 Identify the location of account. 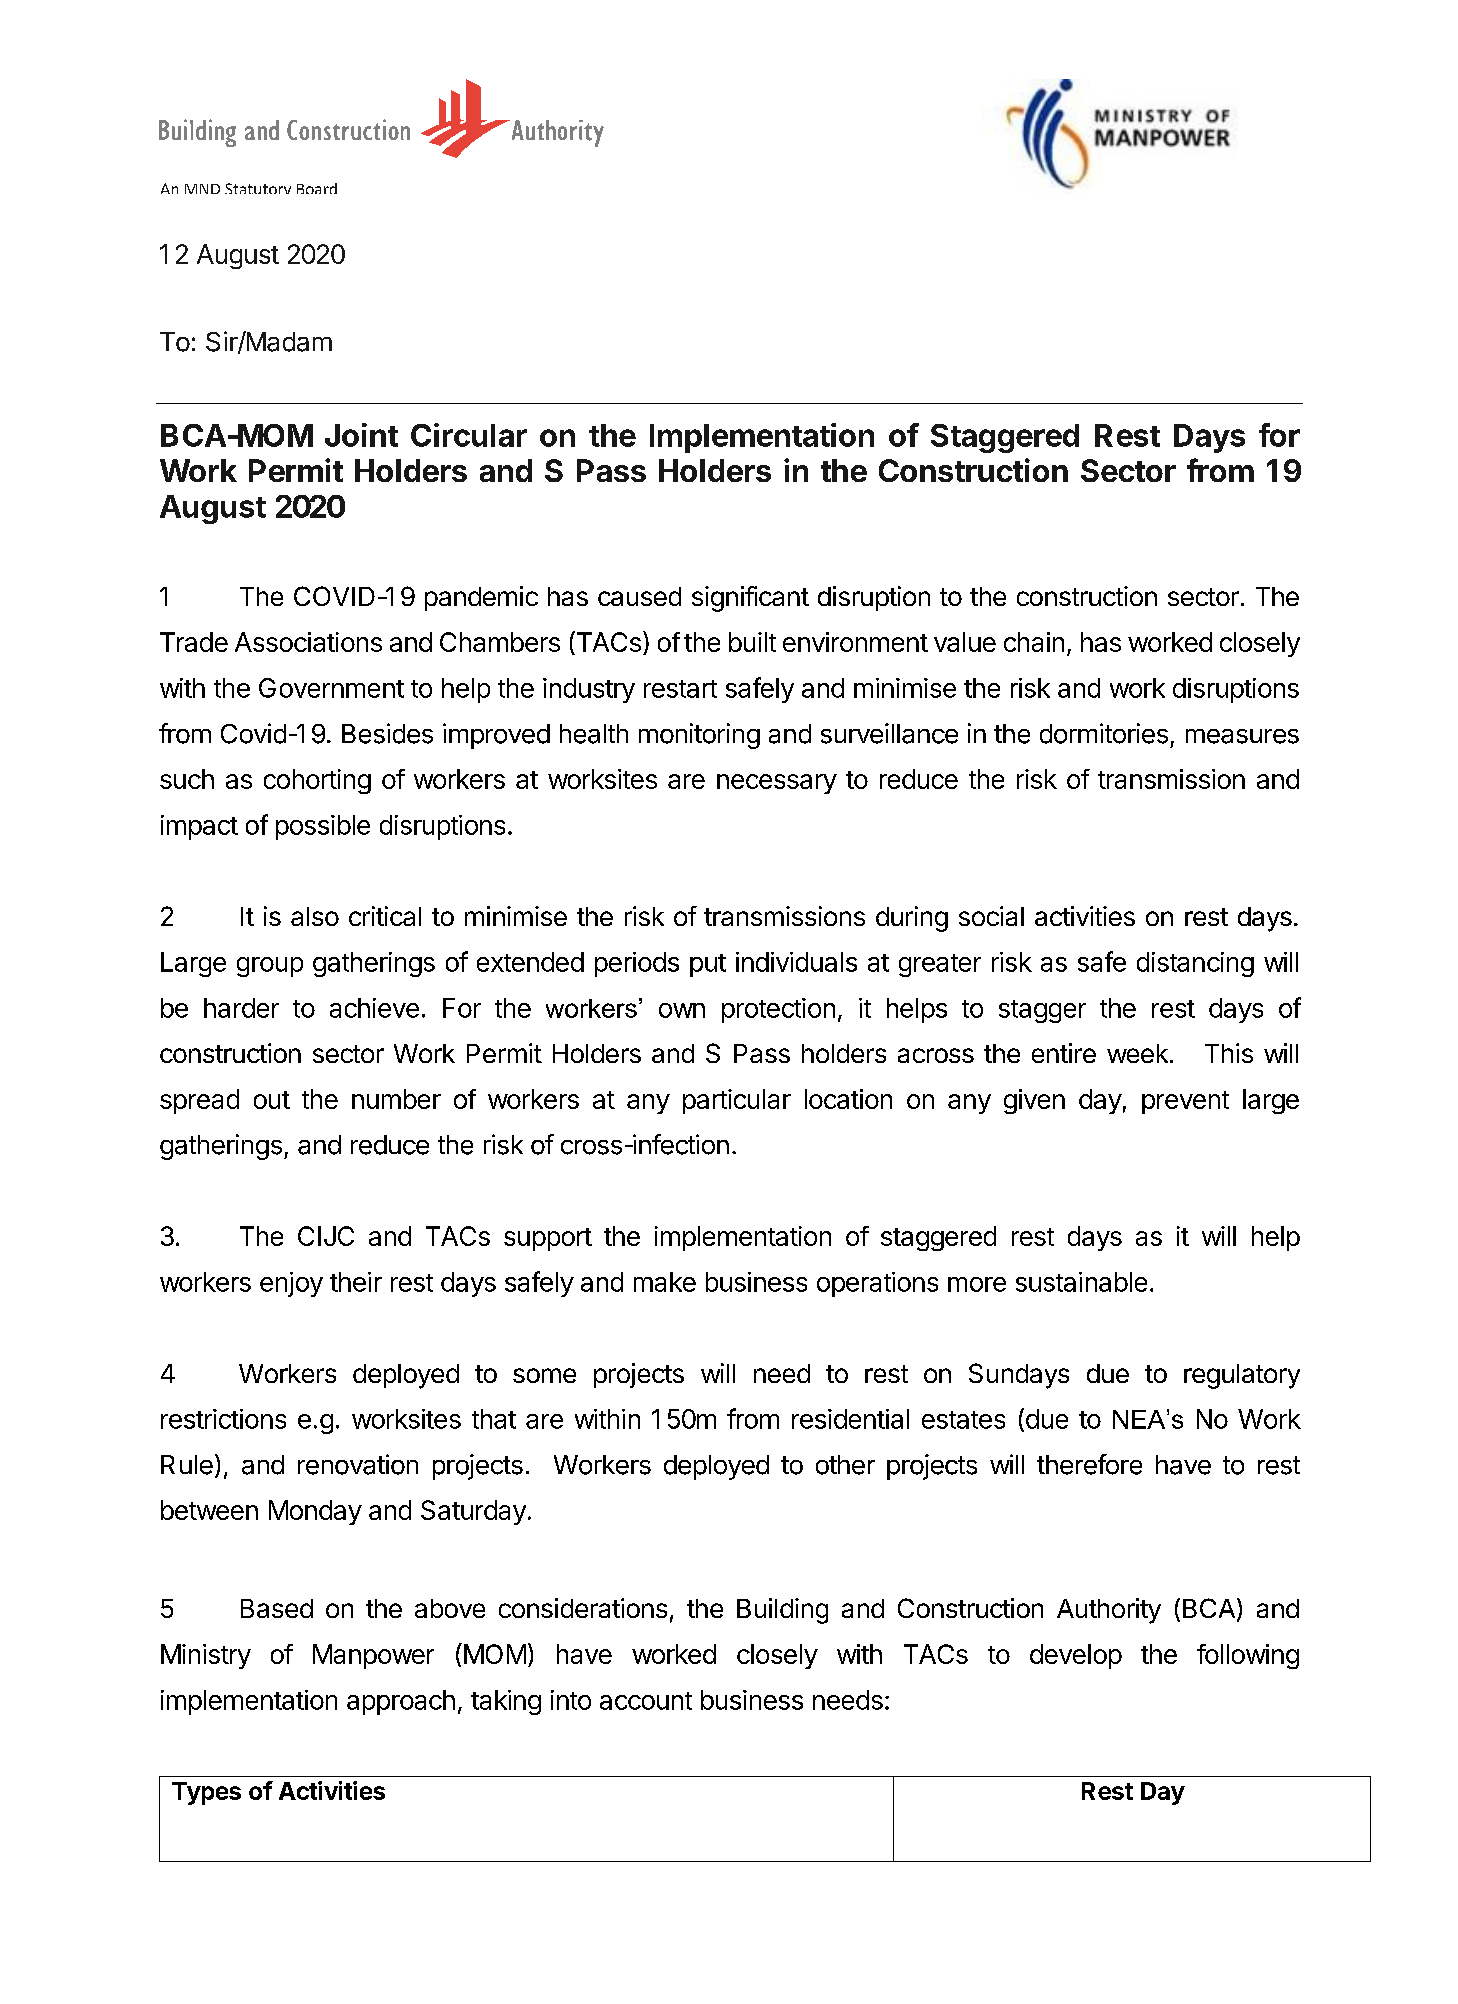
(646, 1701).
